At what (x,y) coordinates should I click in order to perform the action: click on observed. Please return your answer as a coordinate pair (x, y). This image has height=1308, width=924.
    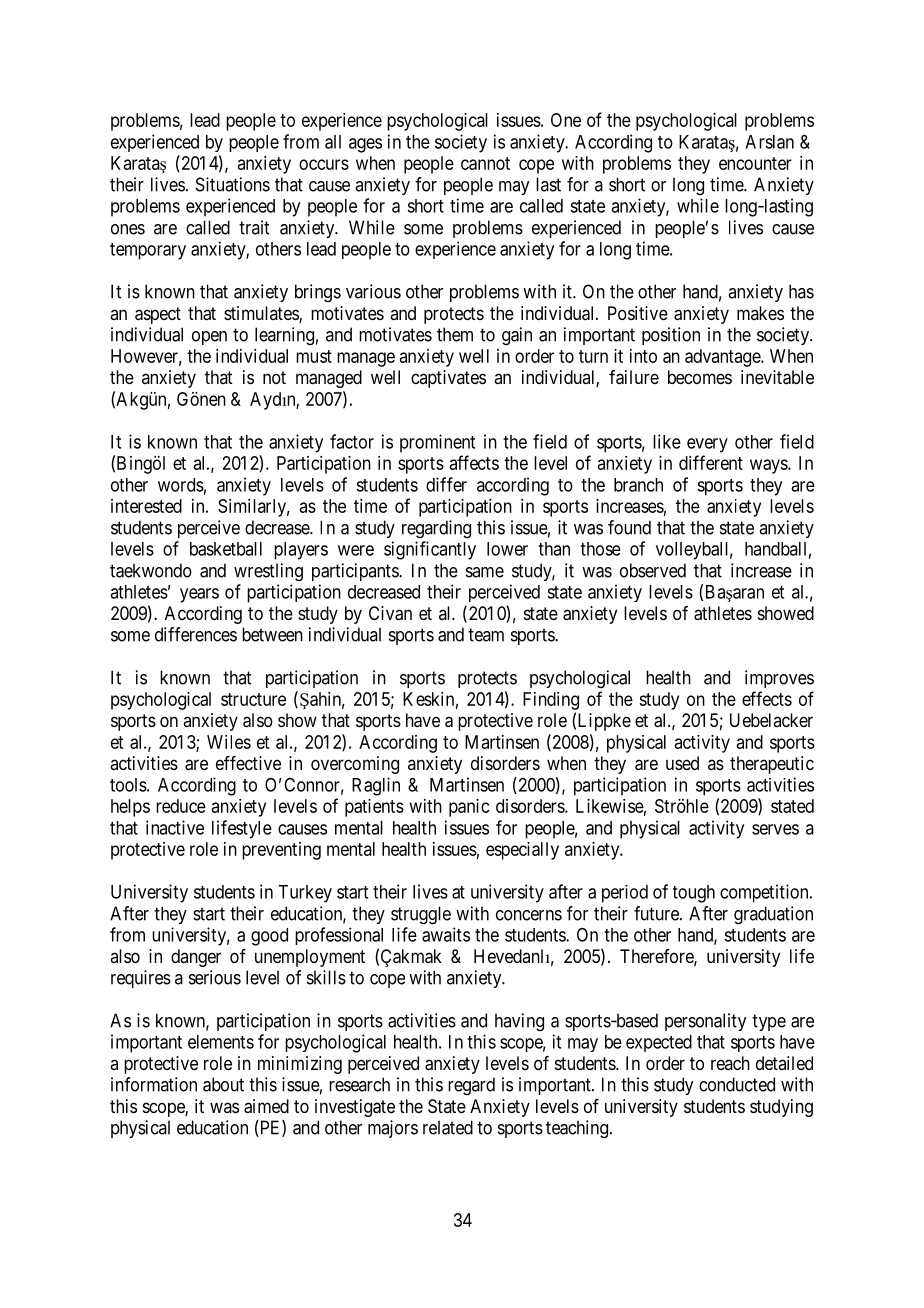
    Looking at the image, I should click on (653, 570).
